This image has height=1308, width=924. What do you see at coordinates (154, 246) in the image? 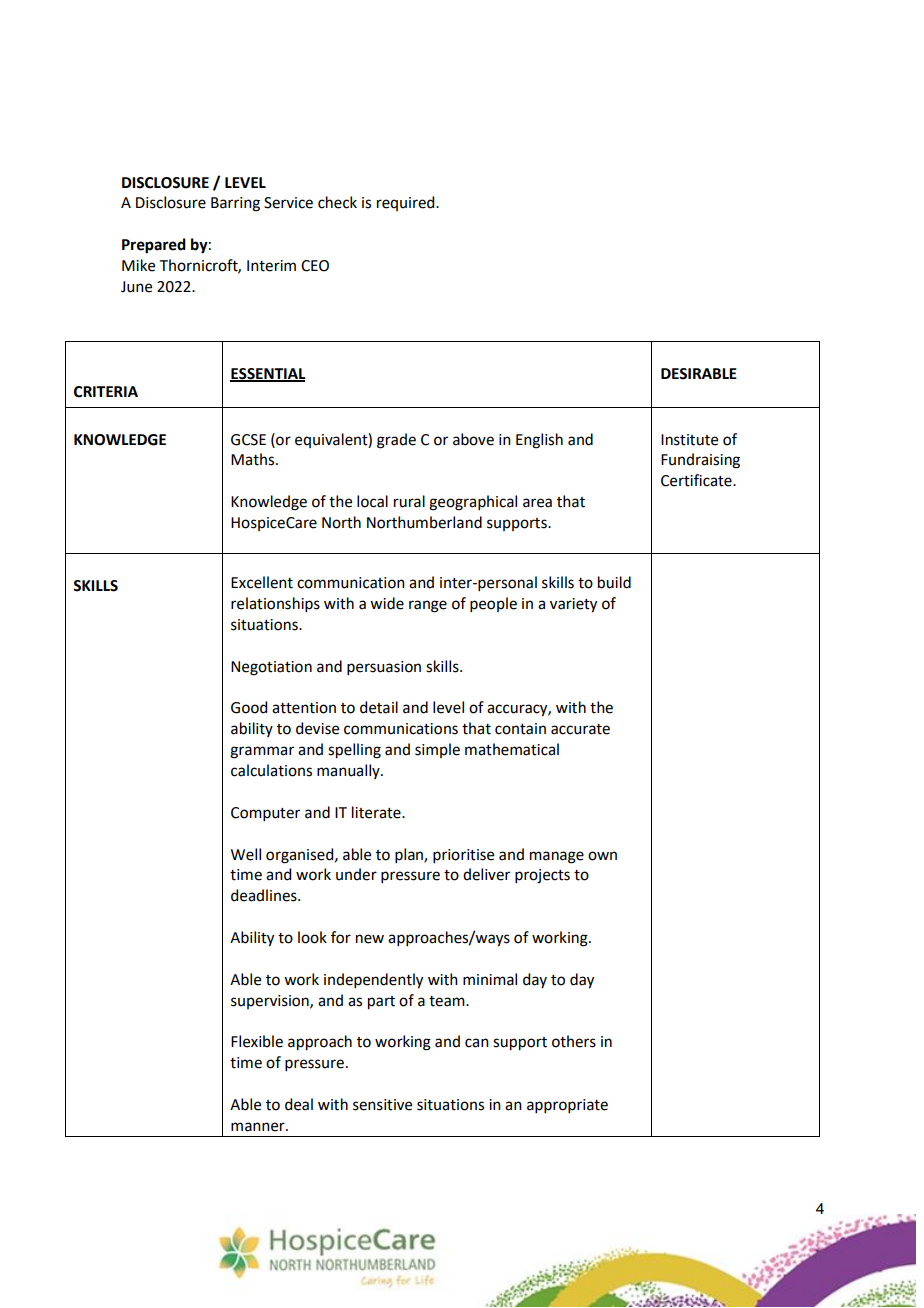
I see `Prepared` at bounding box center [154, 246].
